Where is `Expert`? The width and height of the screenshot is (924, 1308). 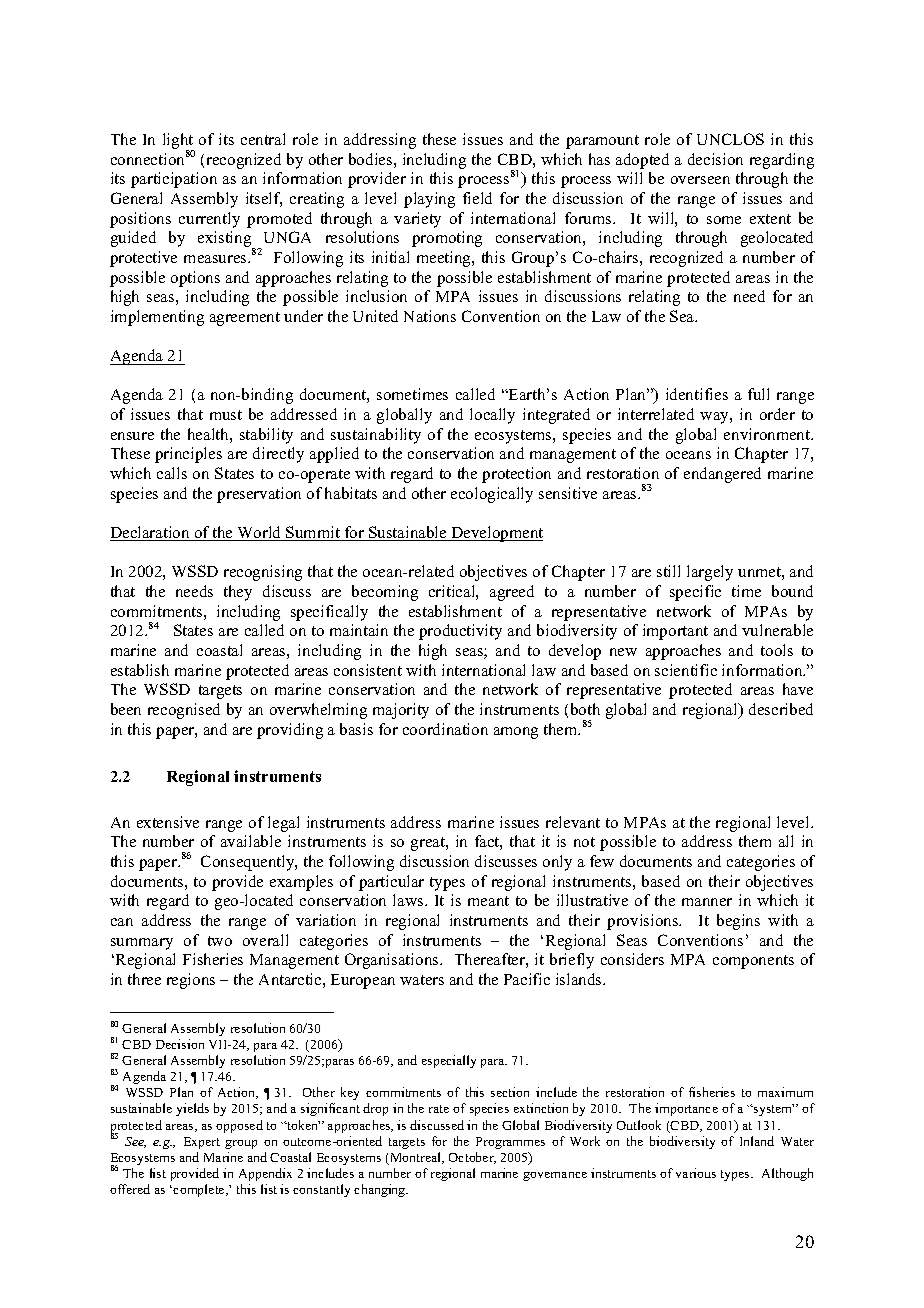
Expert is located at coordinates (202, 1143).
